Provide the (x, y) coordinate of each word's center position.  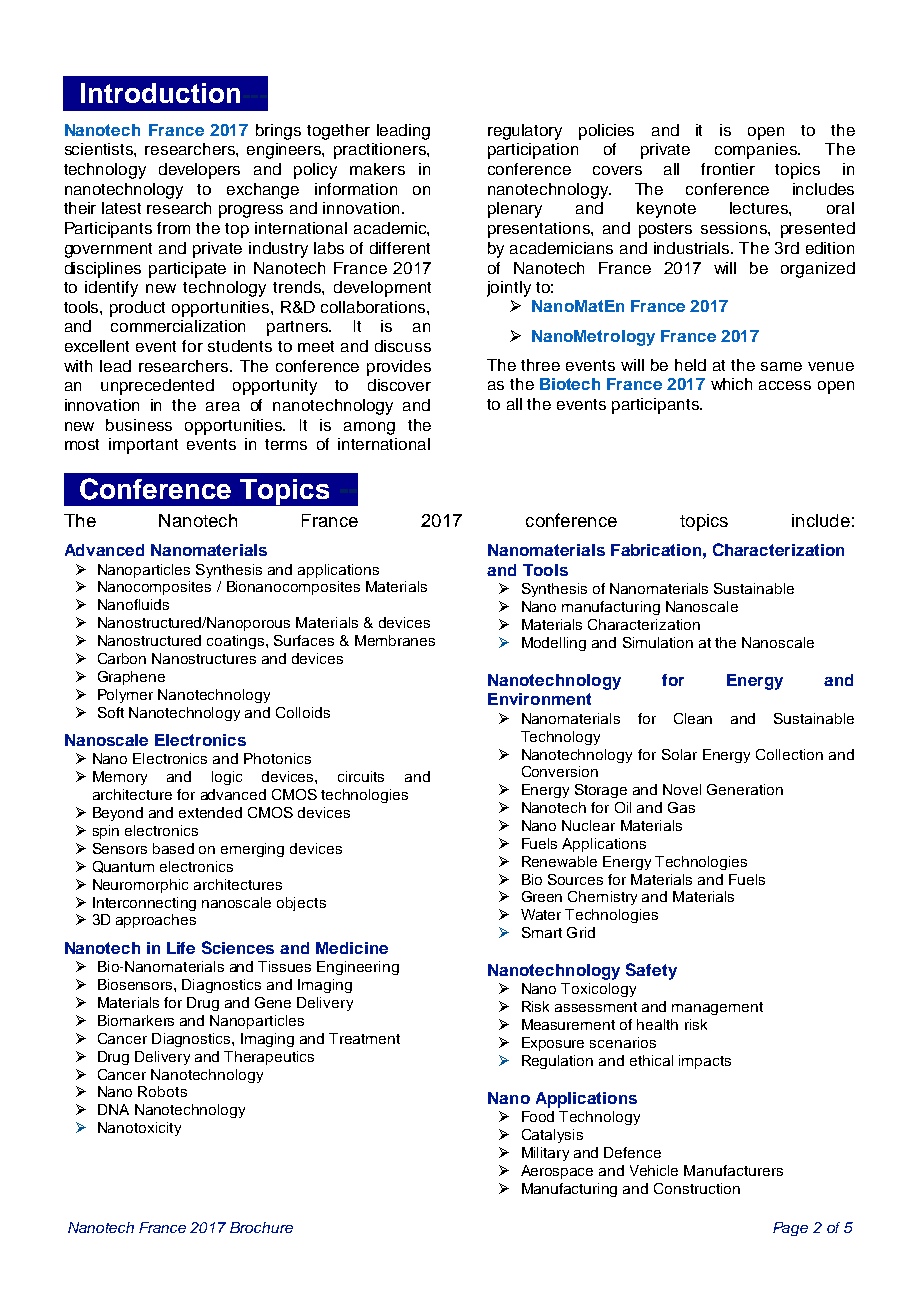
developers (199, 171)
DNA (113, 1109)
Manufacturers (733, 1170)
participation (533, 151)
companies (757, 151)
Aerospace (557, 1172)
